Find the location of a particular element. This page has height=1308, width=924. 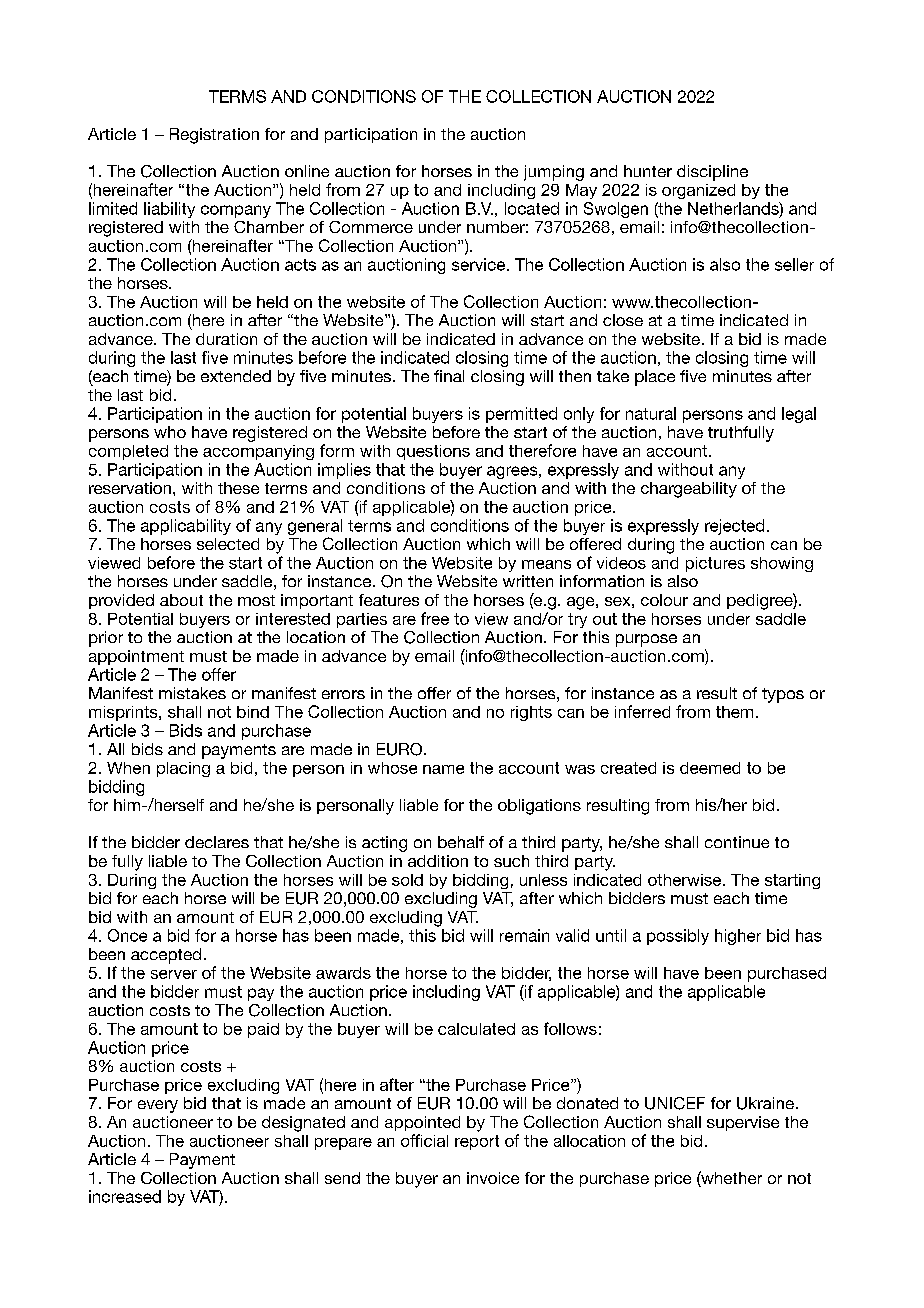

deemed is located at coordinates (710, 768).
